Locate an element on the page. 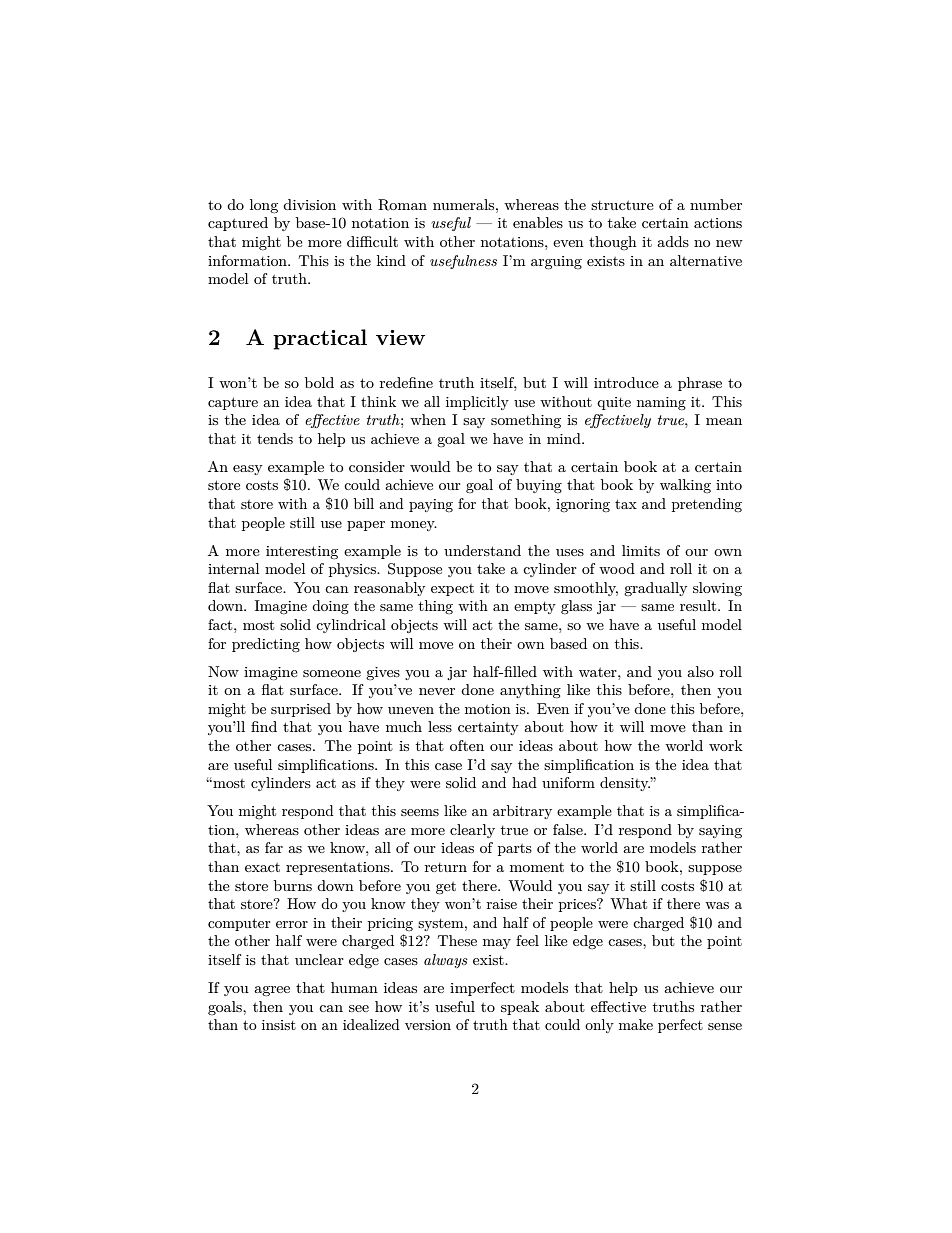  numerals is located at coordinates (465, 204).
